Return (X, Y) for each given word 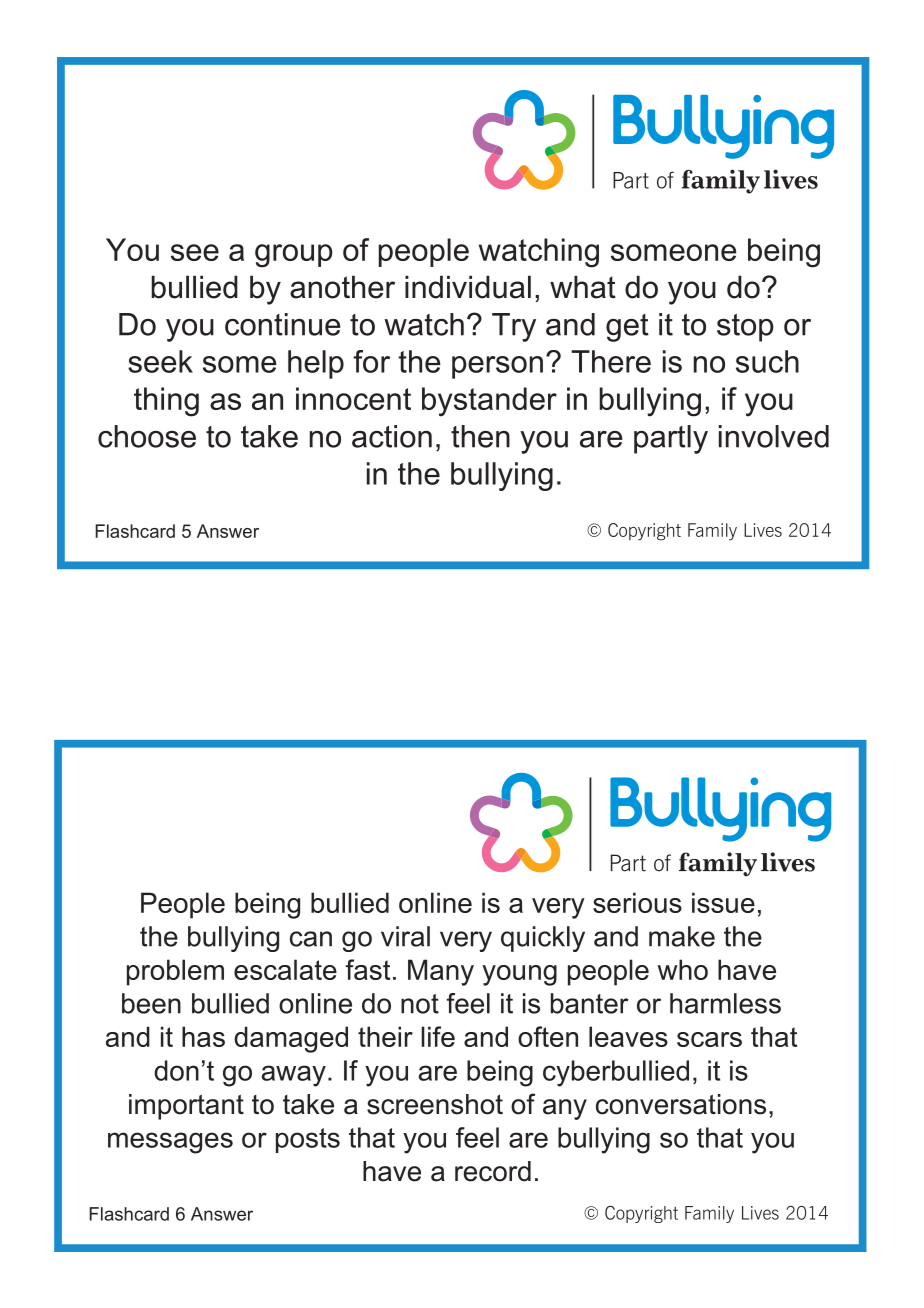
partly (671, 439)
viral (405, 936)
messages (170, 1143)
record (493, 1171)
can (311, 939)
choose (147, 436)
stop (745, 328)
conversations (681, 1104)
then (480, 436)
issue (723, 902)
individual (468, 287)
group (294, 256)
